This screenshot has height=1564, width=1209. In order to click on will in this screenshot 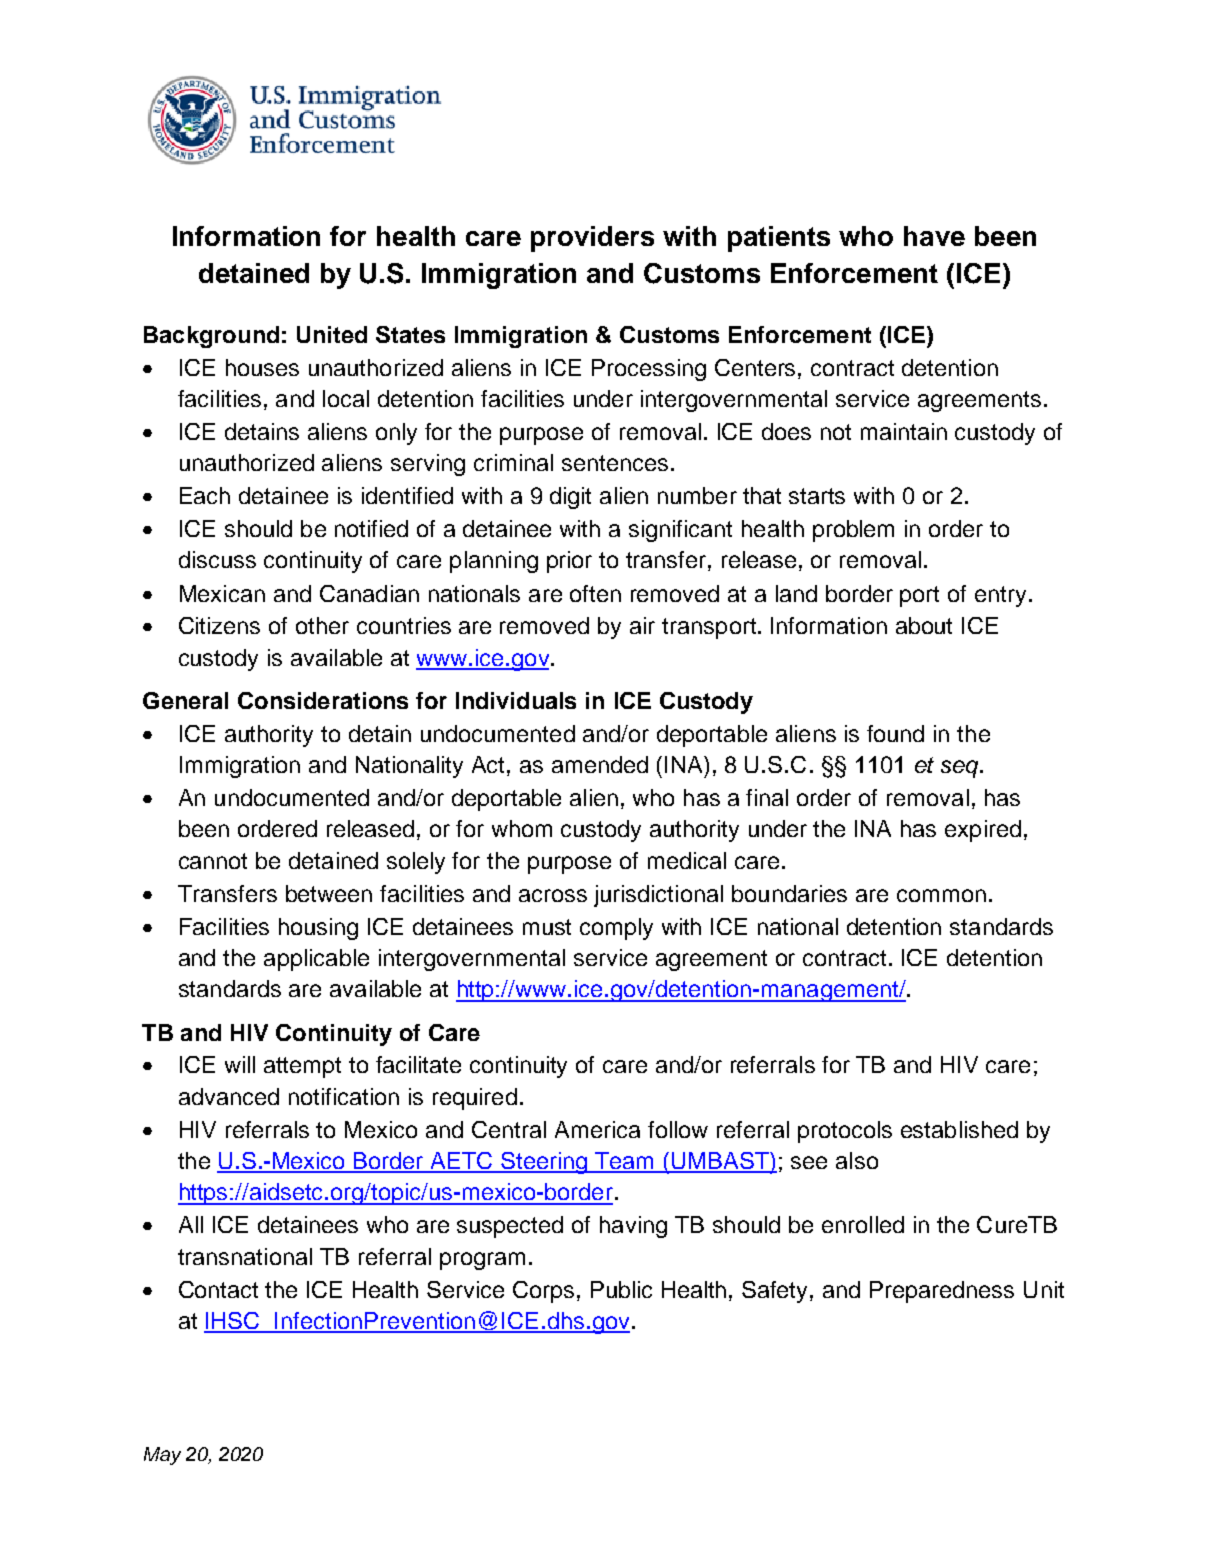, I will do `click(240, 1064)`.
